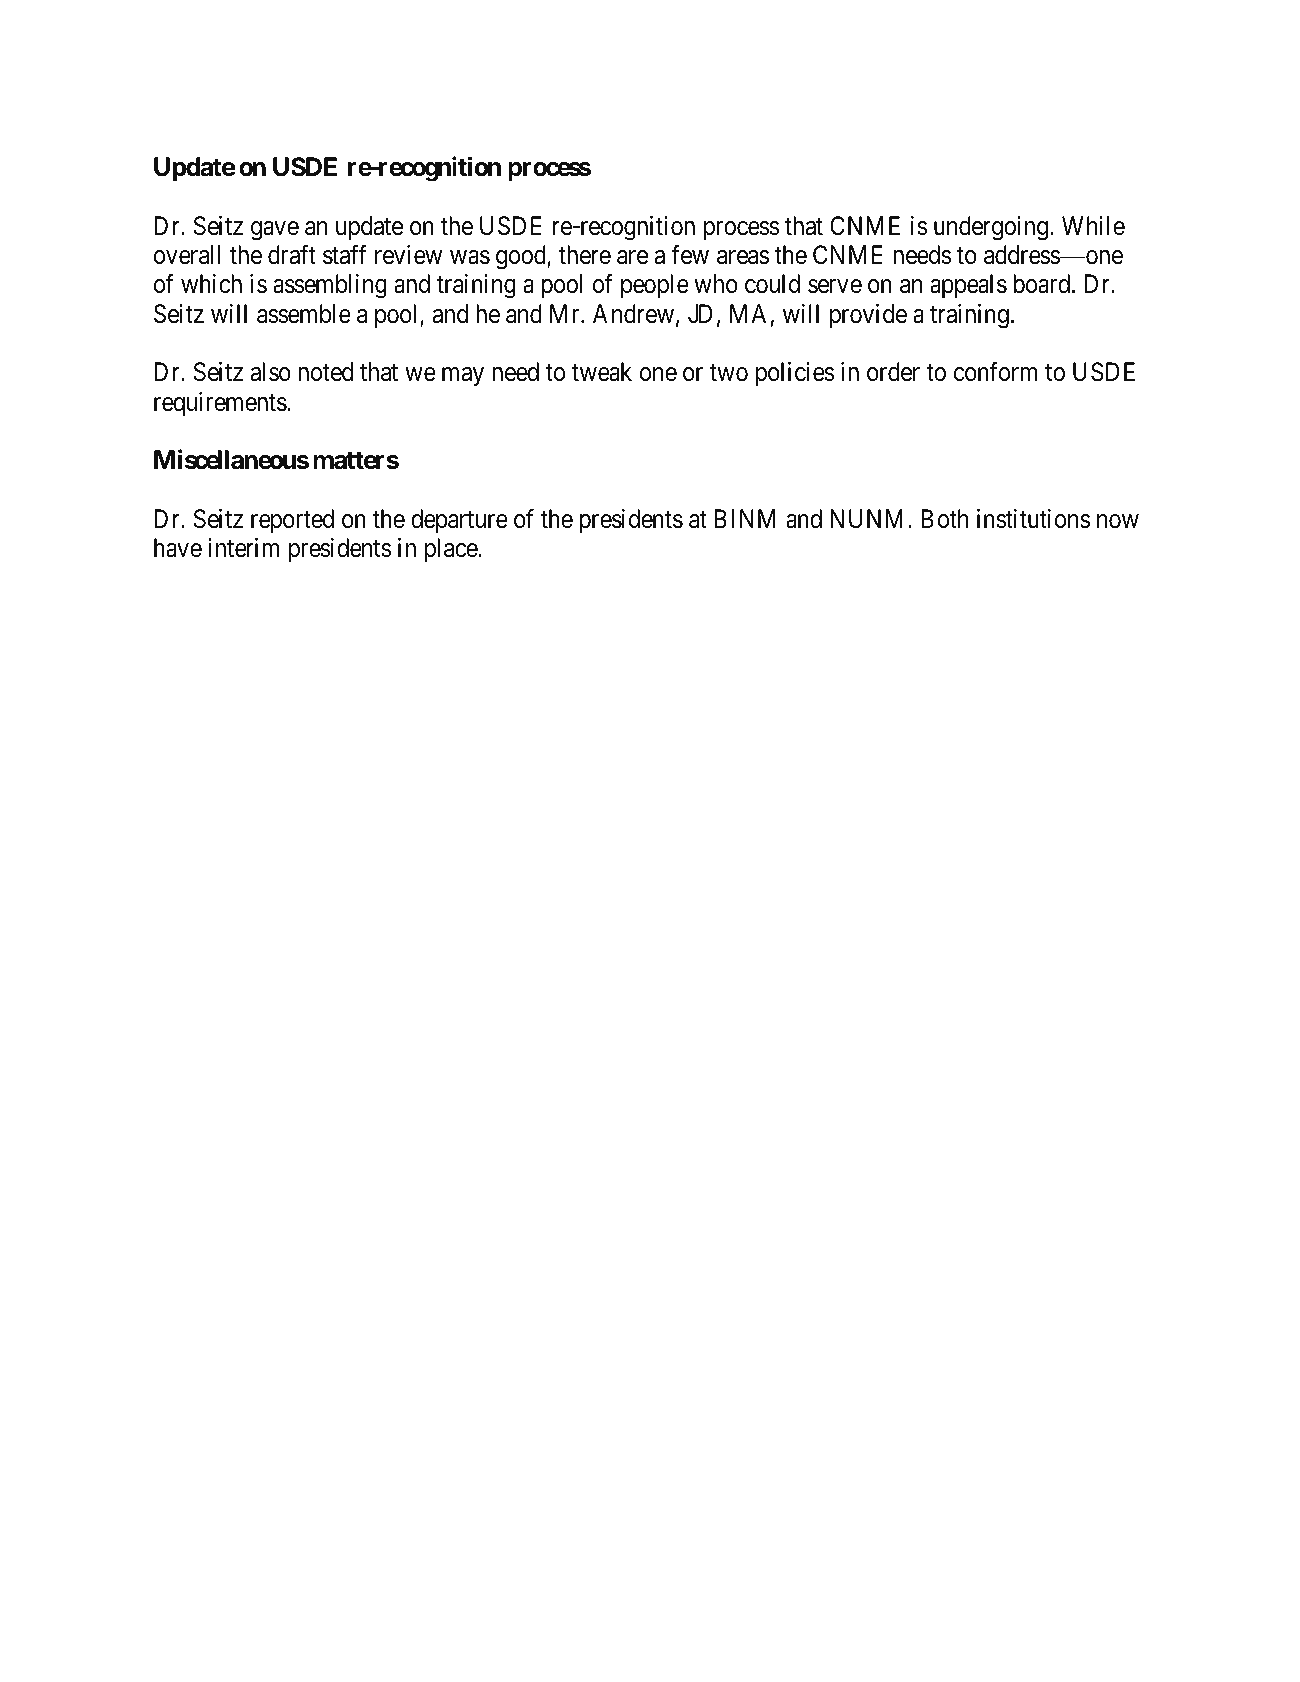 The height and width of the page is (1682, 1300). Describe the element at coordinates (968, 286) in the page. I see `appeals` at that location.
